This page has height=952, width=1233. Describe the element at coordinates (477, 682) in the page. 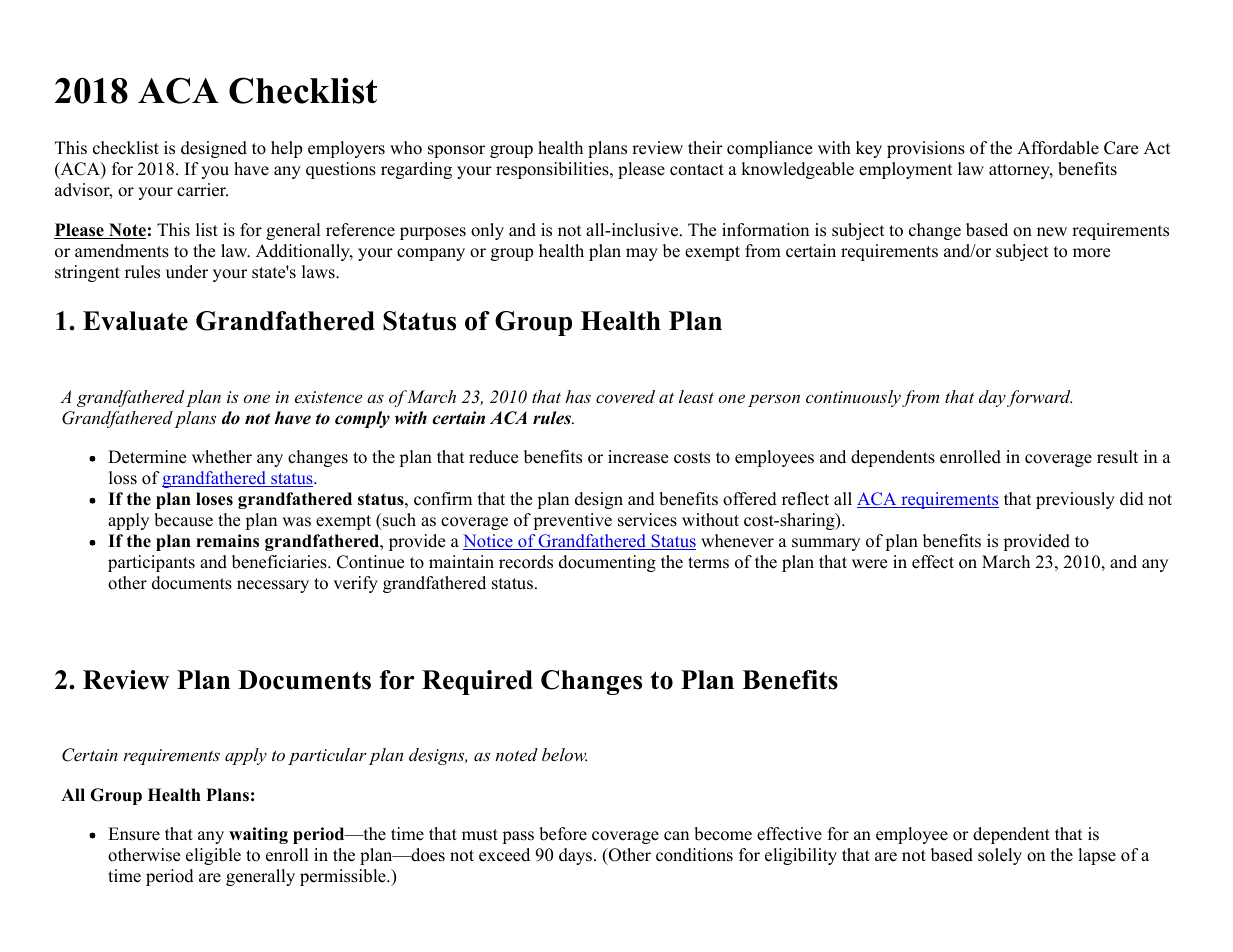

I see `Required` at that location.
